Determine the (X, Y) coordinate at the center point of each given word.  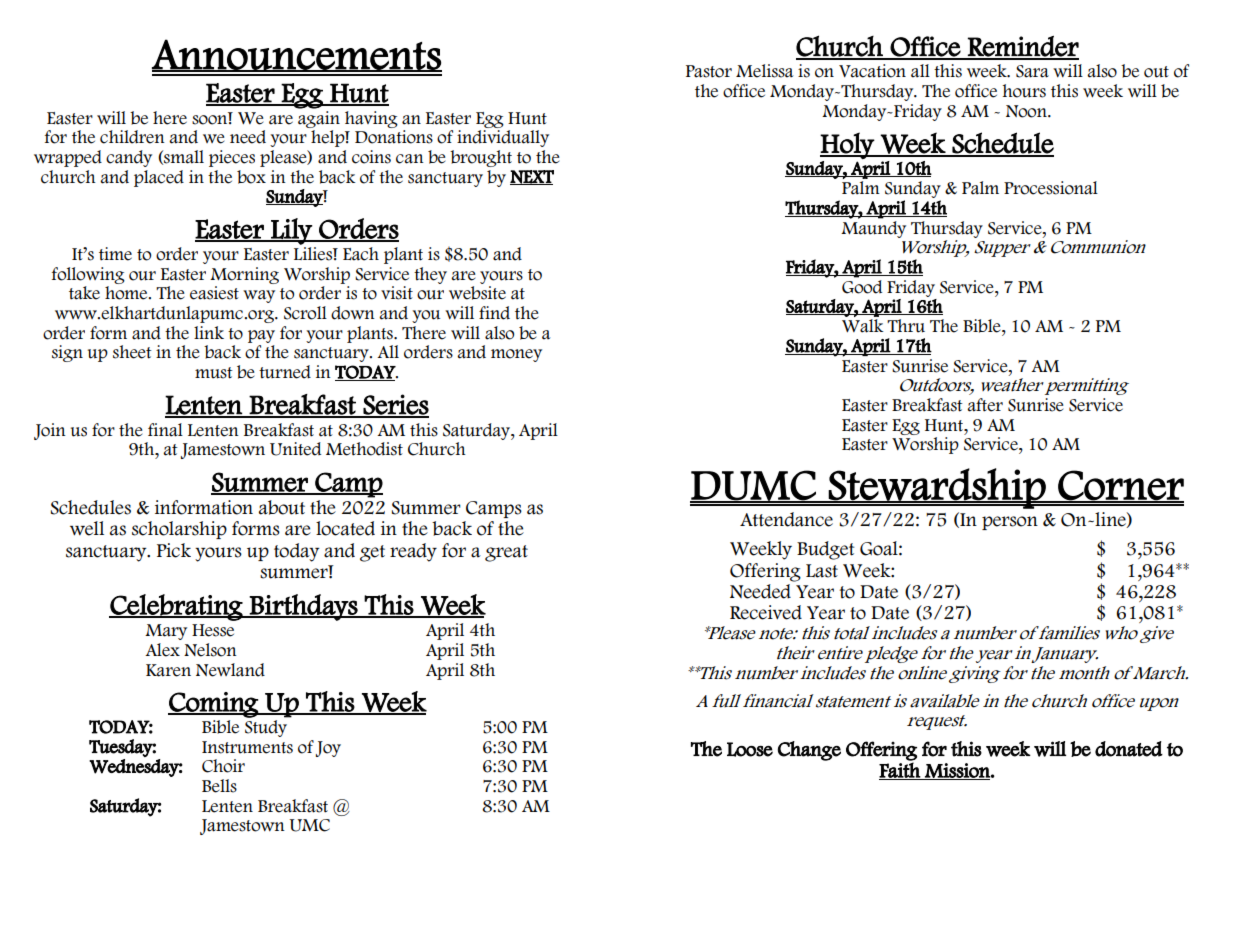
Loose (750, 749)
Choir (223, 766)
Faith (900, 771)
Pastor (709, 71)
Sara (1032, 71)
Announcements (297, 55)
